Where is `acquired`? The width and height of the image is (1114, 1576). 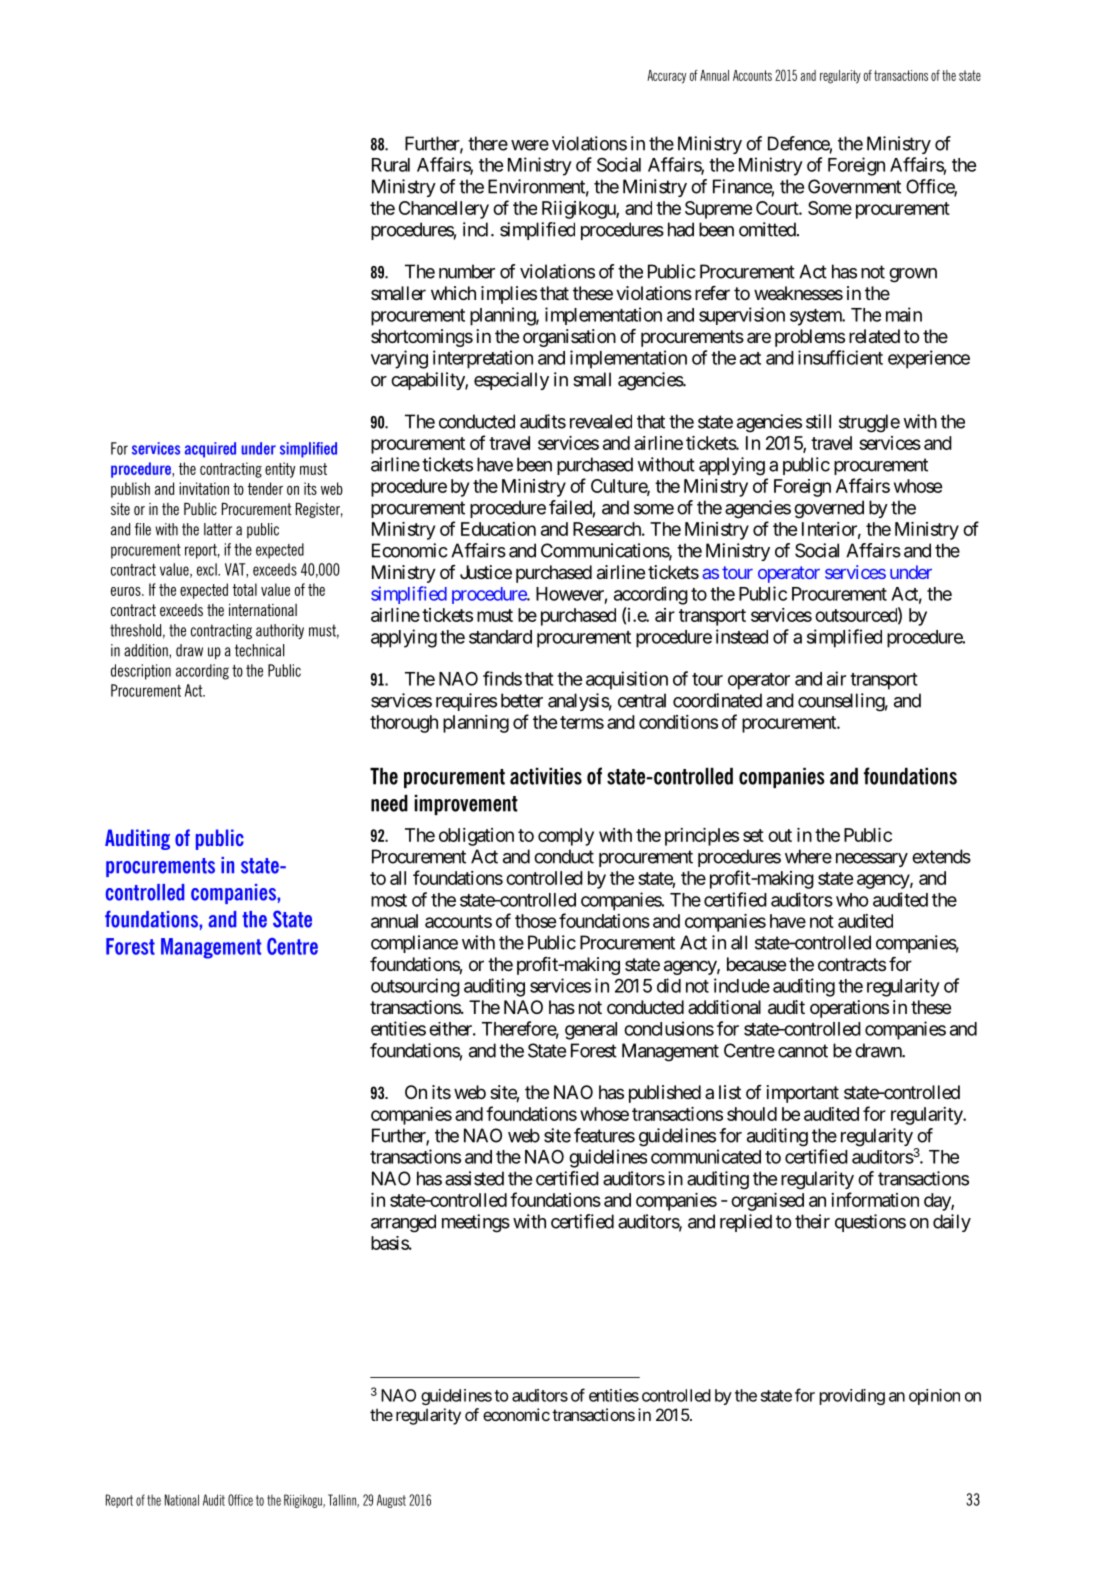
acquired is located at coordinates (210, 450).
